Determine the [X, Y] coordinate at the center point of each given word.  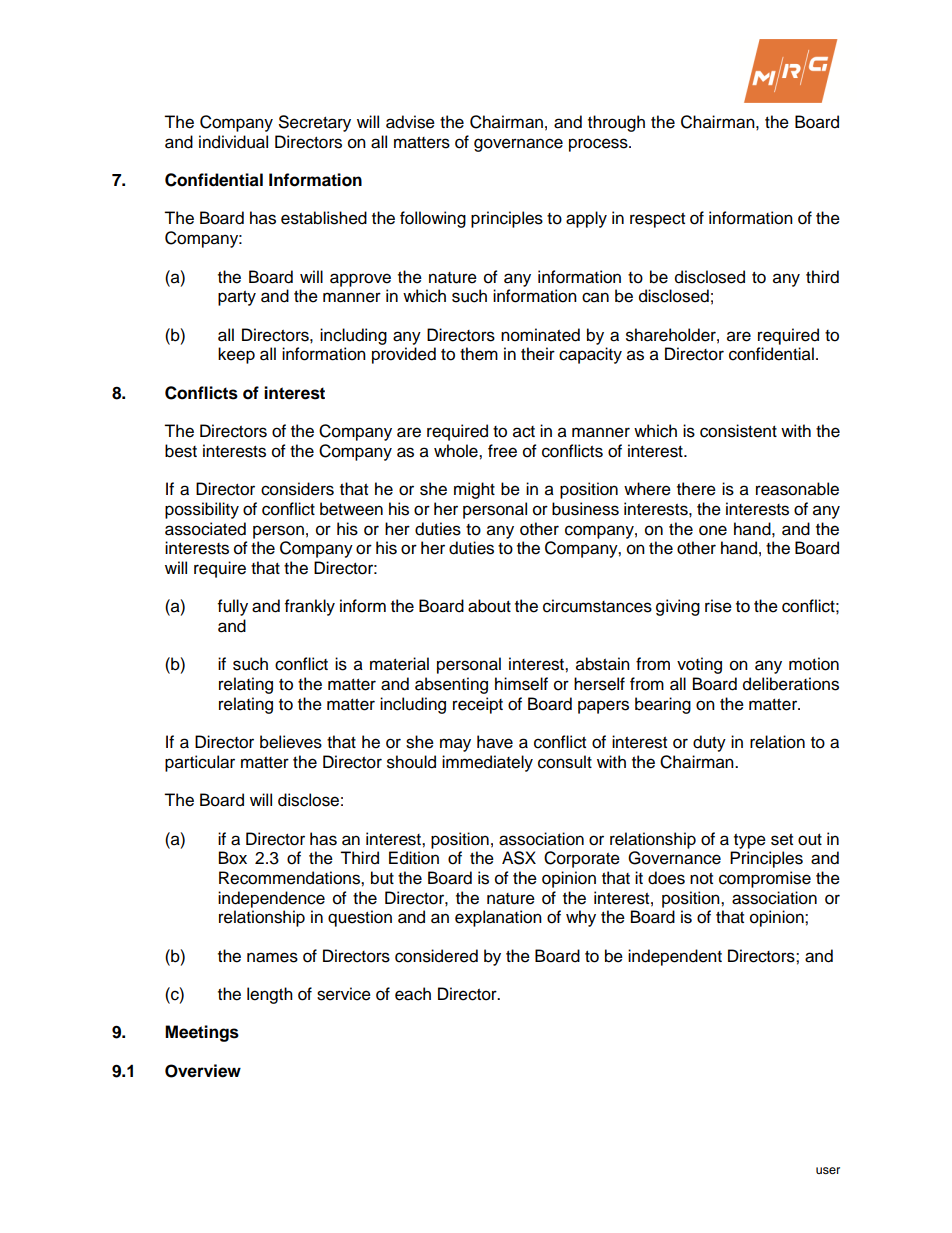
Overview [203, 1071]
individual [233, 142]
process [599, 145]
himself [521, 684]
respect [657, 220]
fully [233, 607]
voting [699, 665]
